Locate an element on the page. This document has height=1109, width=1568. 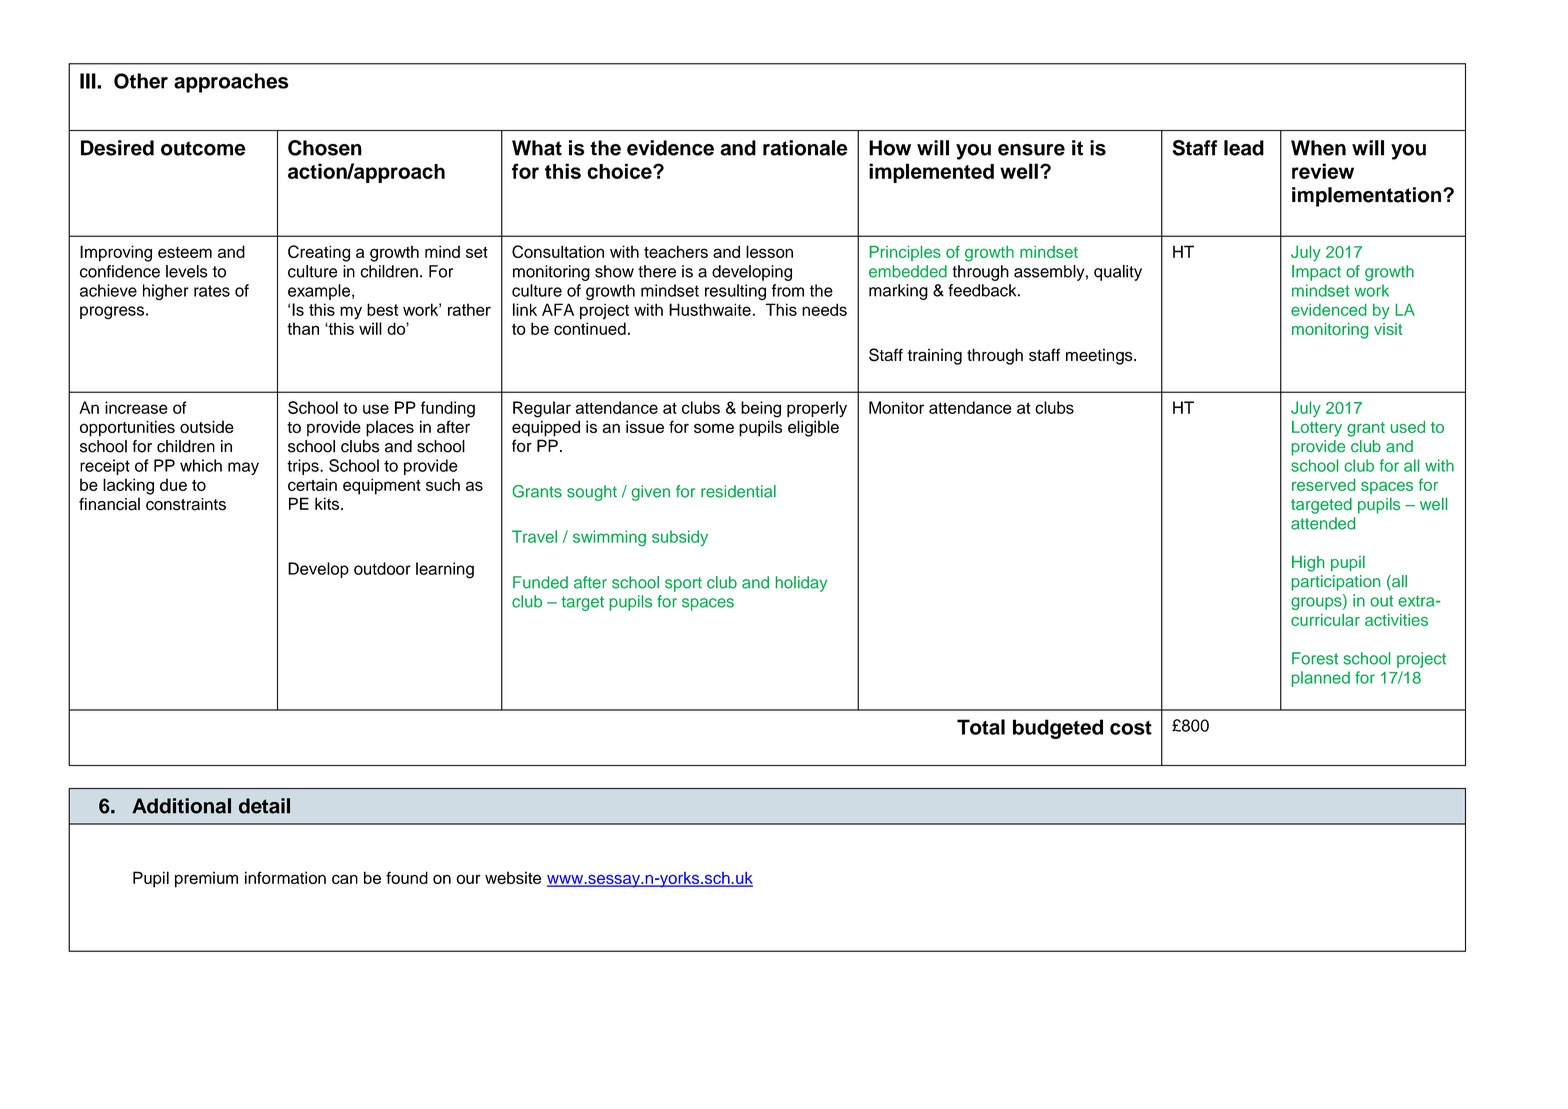
resulting is located at coordinates (735, 292).
